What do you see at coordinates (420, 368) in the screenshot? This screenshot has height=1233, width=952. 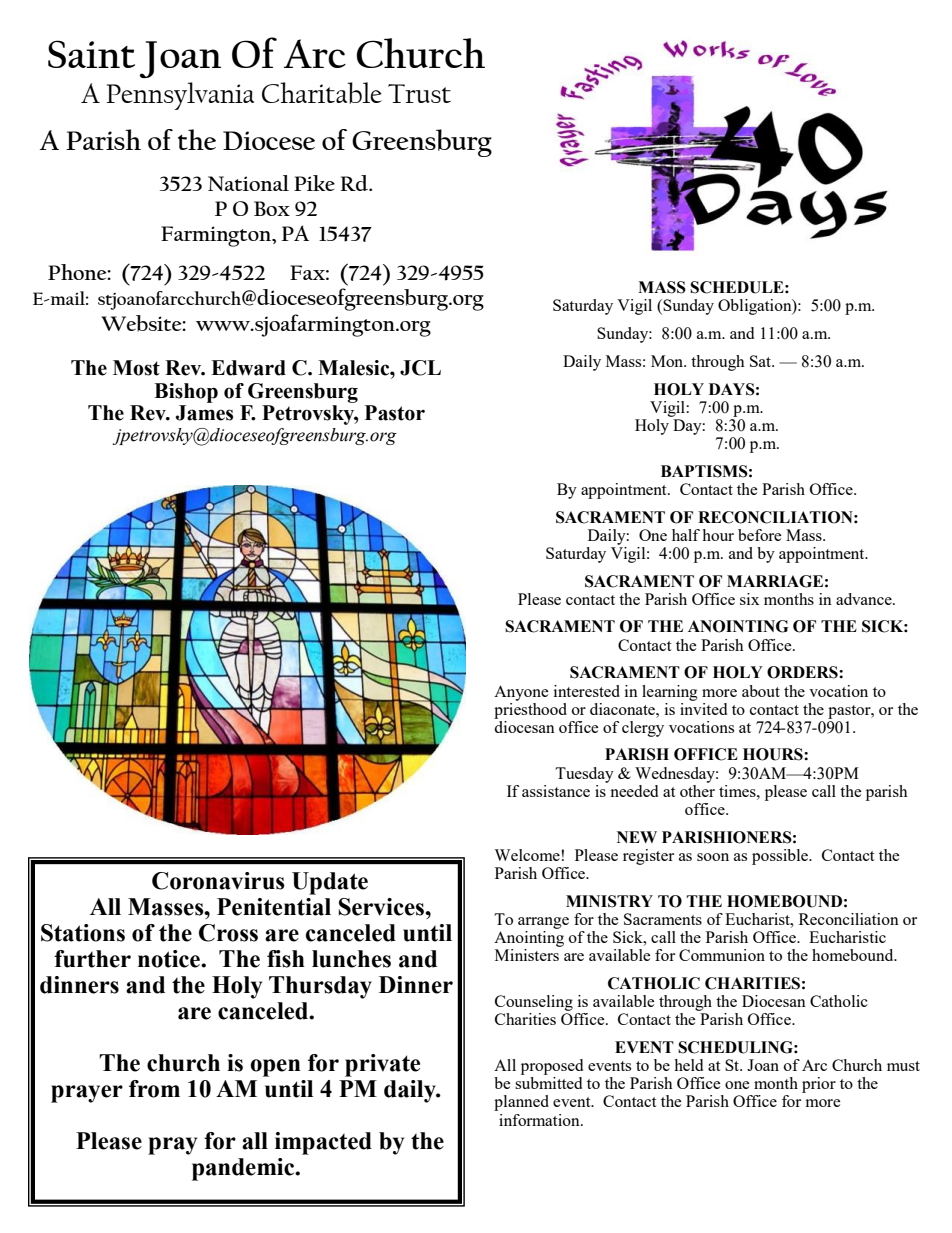 I see `JCL` at bounding box center [420, 368].
